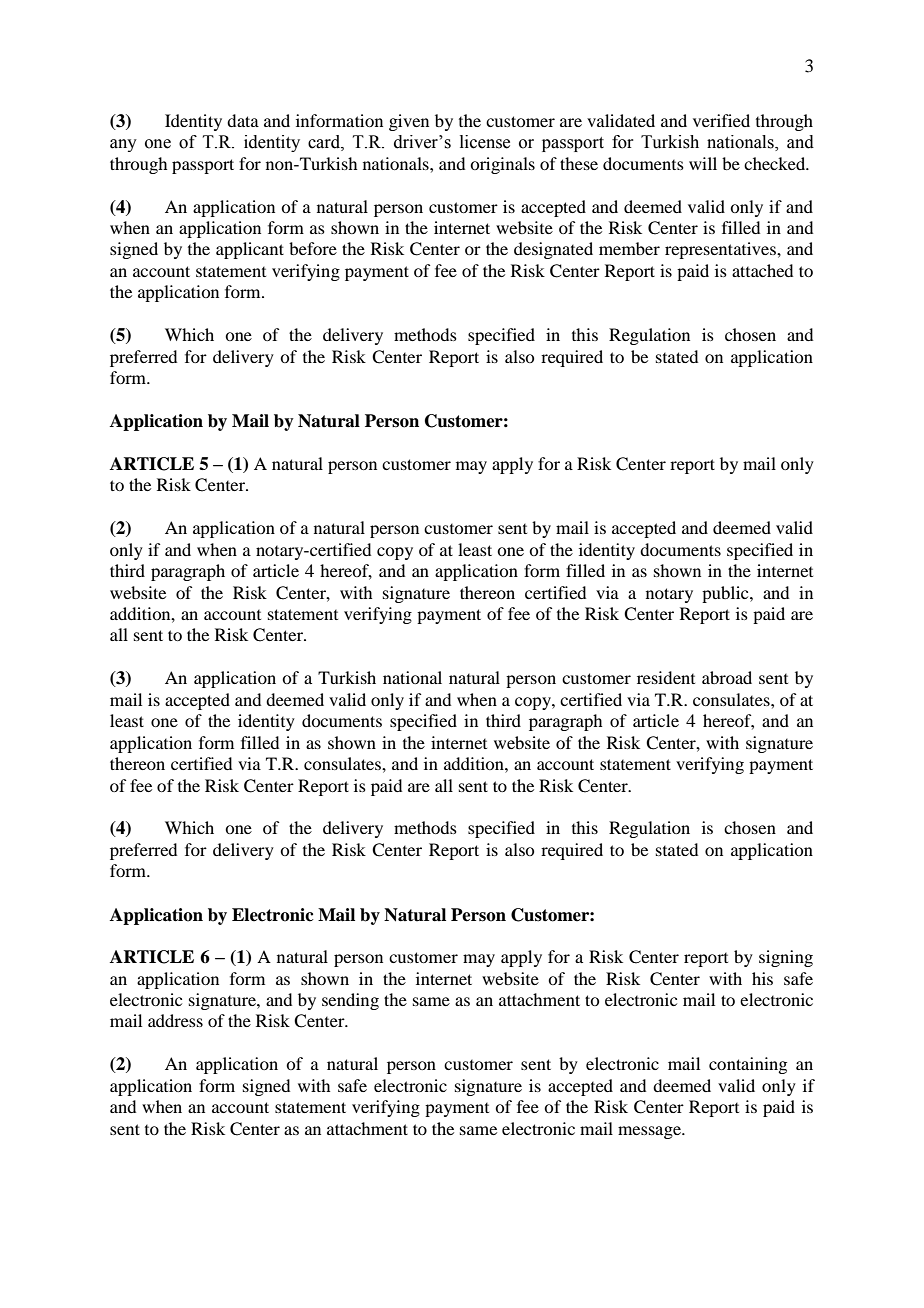 The height and width of the document is (1308, 924). I want to click on sending, so click(350, 1001).
